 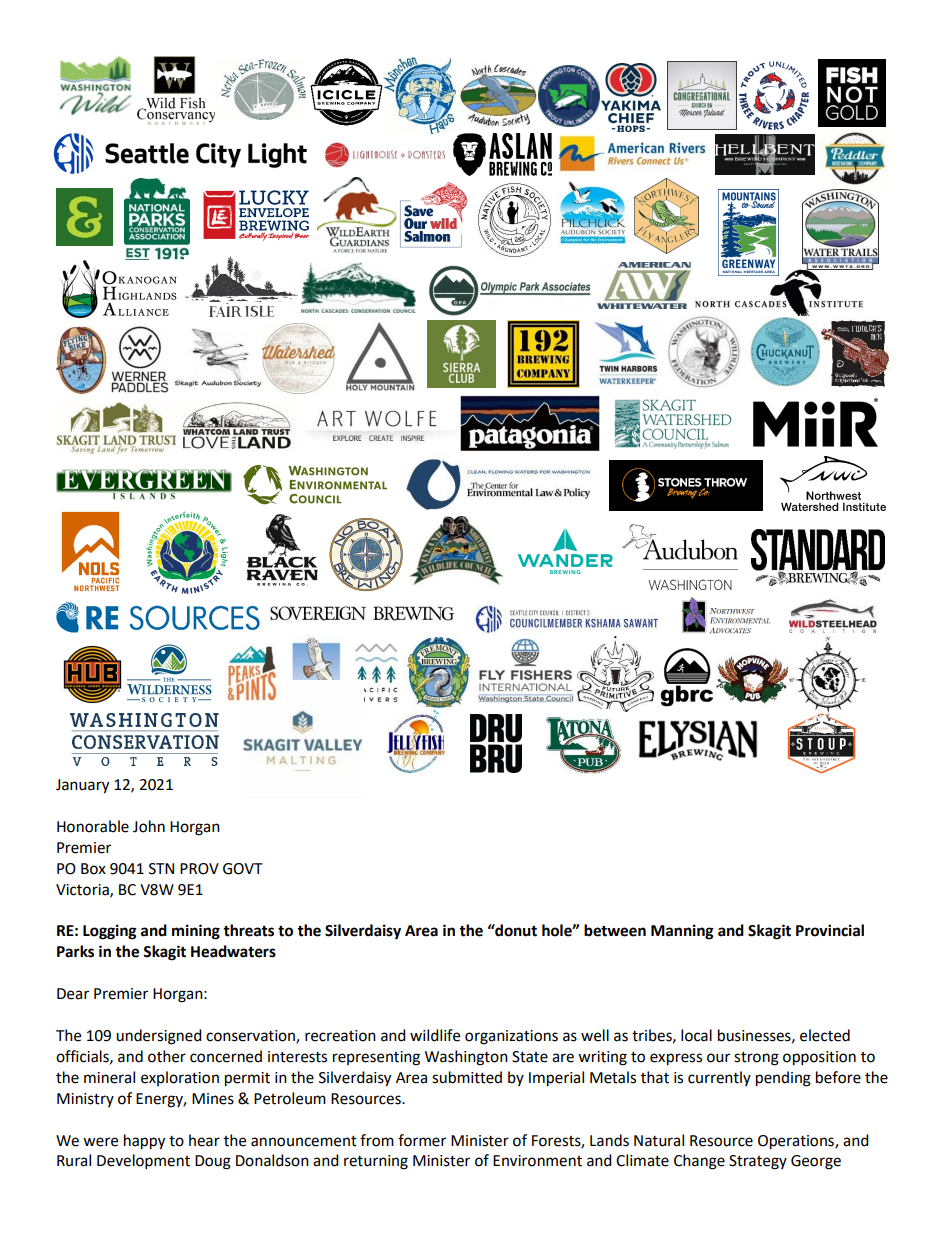 I want to click on Strategy, so click(x=758, y=1162).
